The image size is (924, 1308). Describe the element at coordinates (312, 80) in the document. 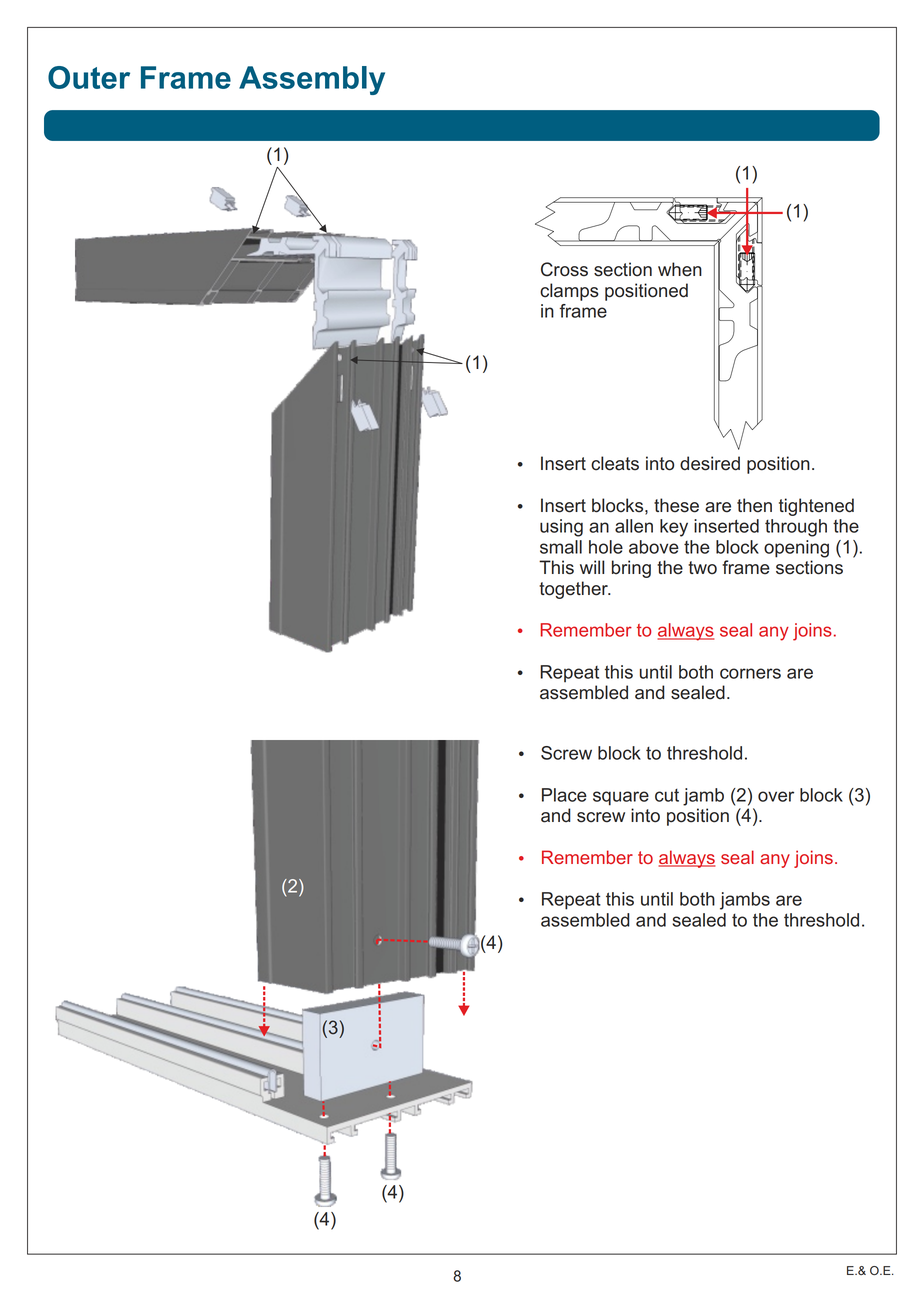

I see `Assembly` at that location.
